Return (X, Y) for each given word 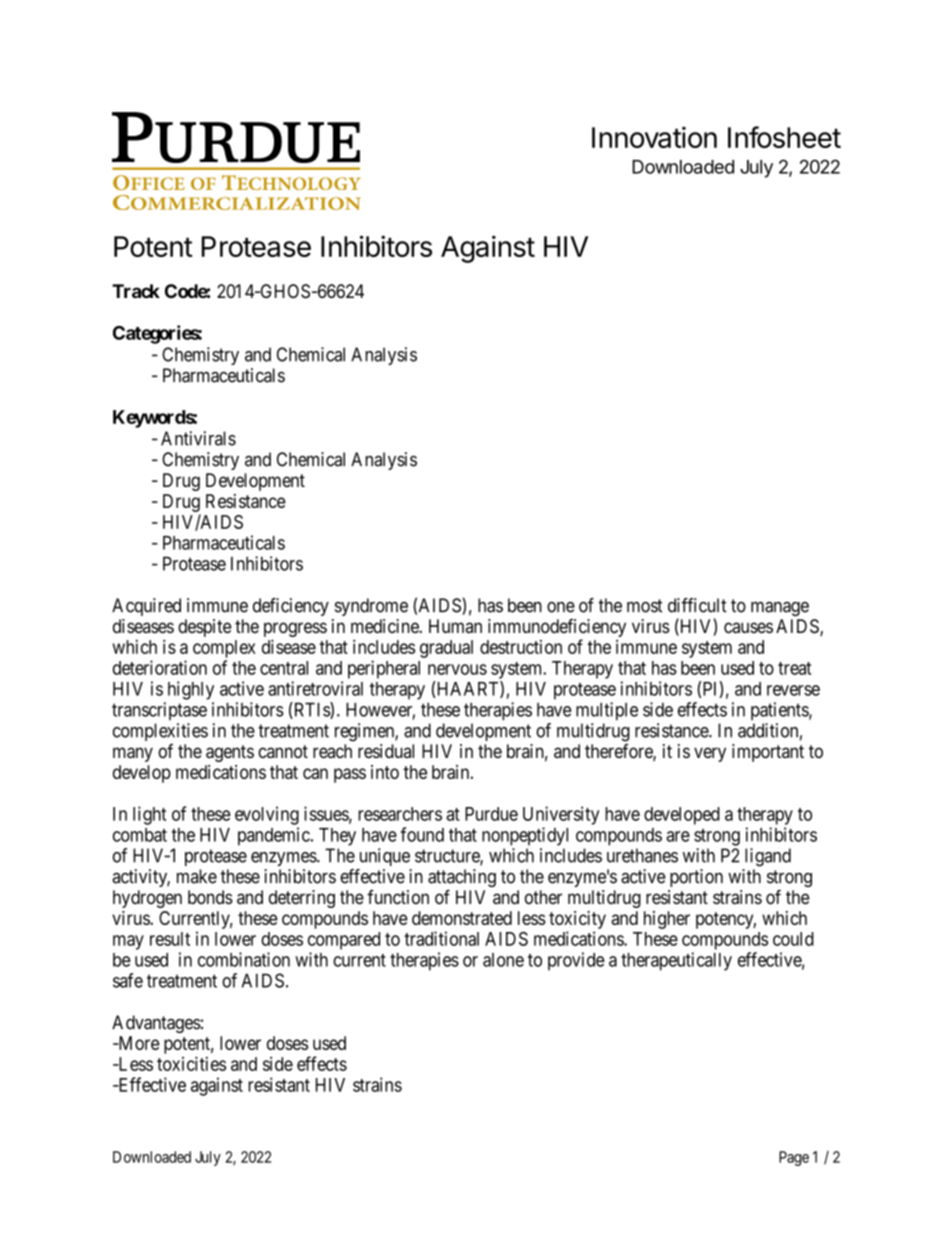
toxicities (191, 1063)
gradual (446, 649)
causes (748, 627)
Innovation (654, 137)
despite (205, 628)
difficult (697, 605)
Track (136, 291)
